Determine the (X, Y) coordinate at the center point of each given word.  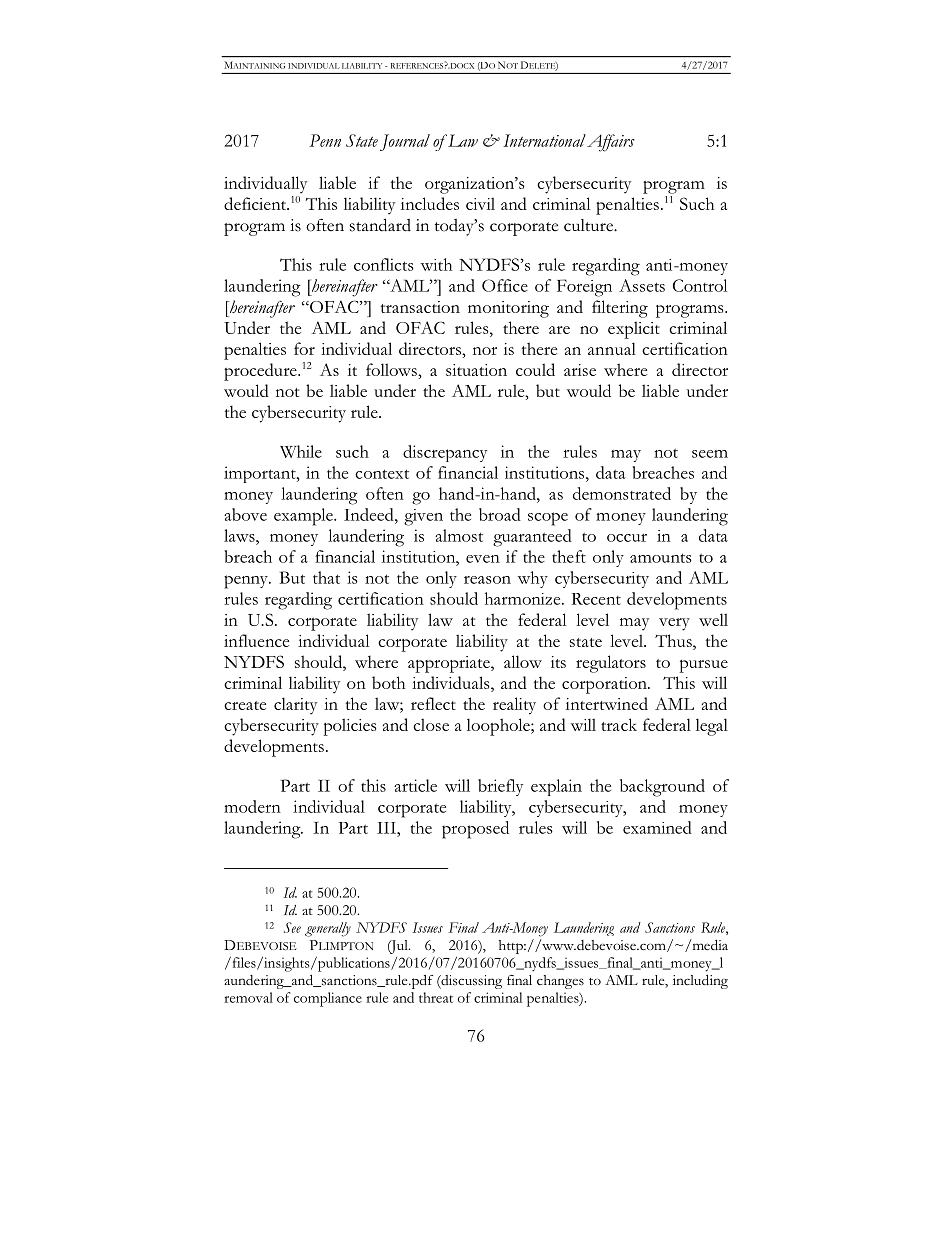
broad (500, 514)
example (304, 517)
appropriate (450, 664)
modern (252, 806)
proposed (475, 830)
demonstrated (622, 493)
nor (485, 351)
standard (380, 225)
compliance (328, 999)
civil (480, 203)
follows (392, 369)
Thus (674, 640)
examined (657, 827)
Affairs (611, 143)
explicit (634, 330)
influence (256, 640)
